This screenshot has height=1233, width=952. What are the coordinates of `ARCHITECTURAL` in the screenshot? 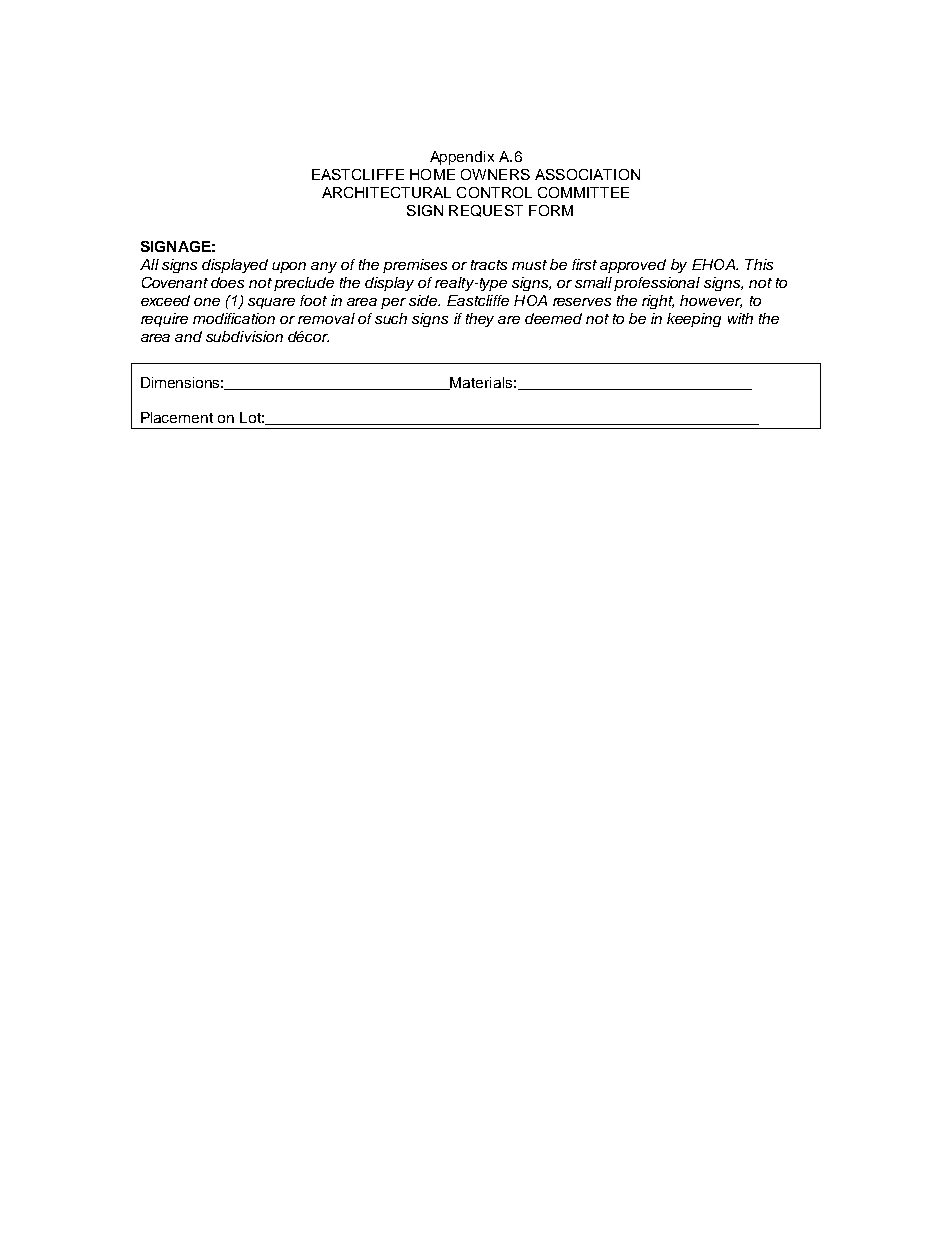 It's located at (386, 192).
